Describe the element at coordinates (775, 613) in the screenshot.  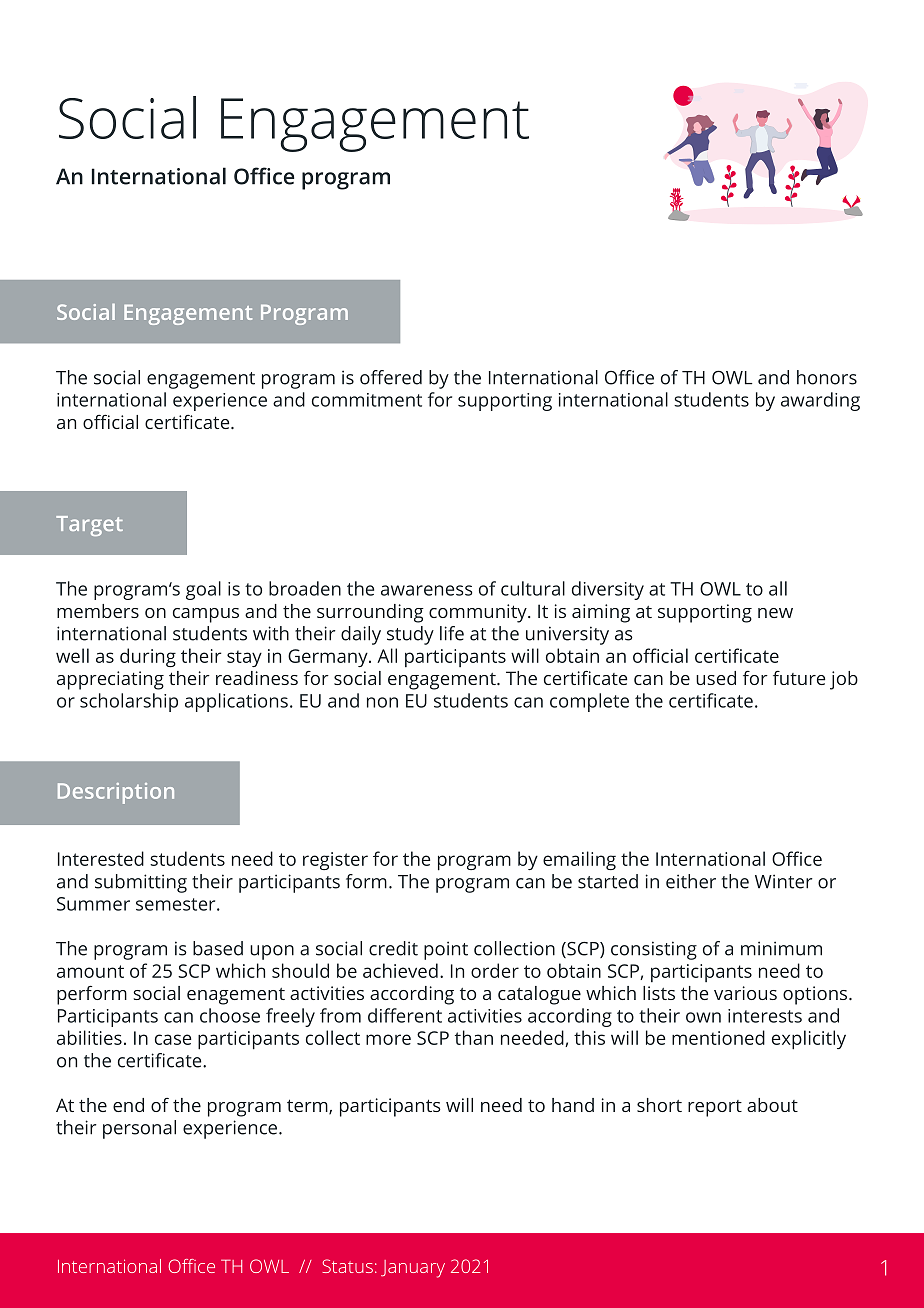
I see `new` at that location.
